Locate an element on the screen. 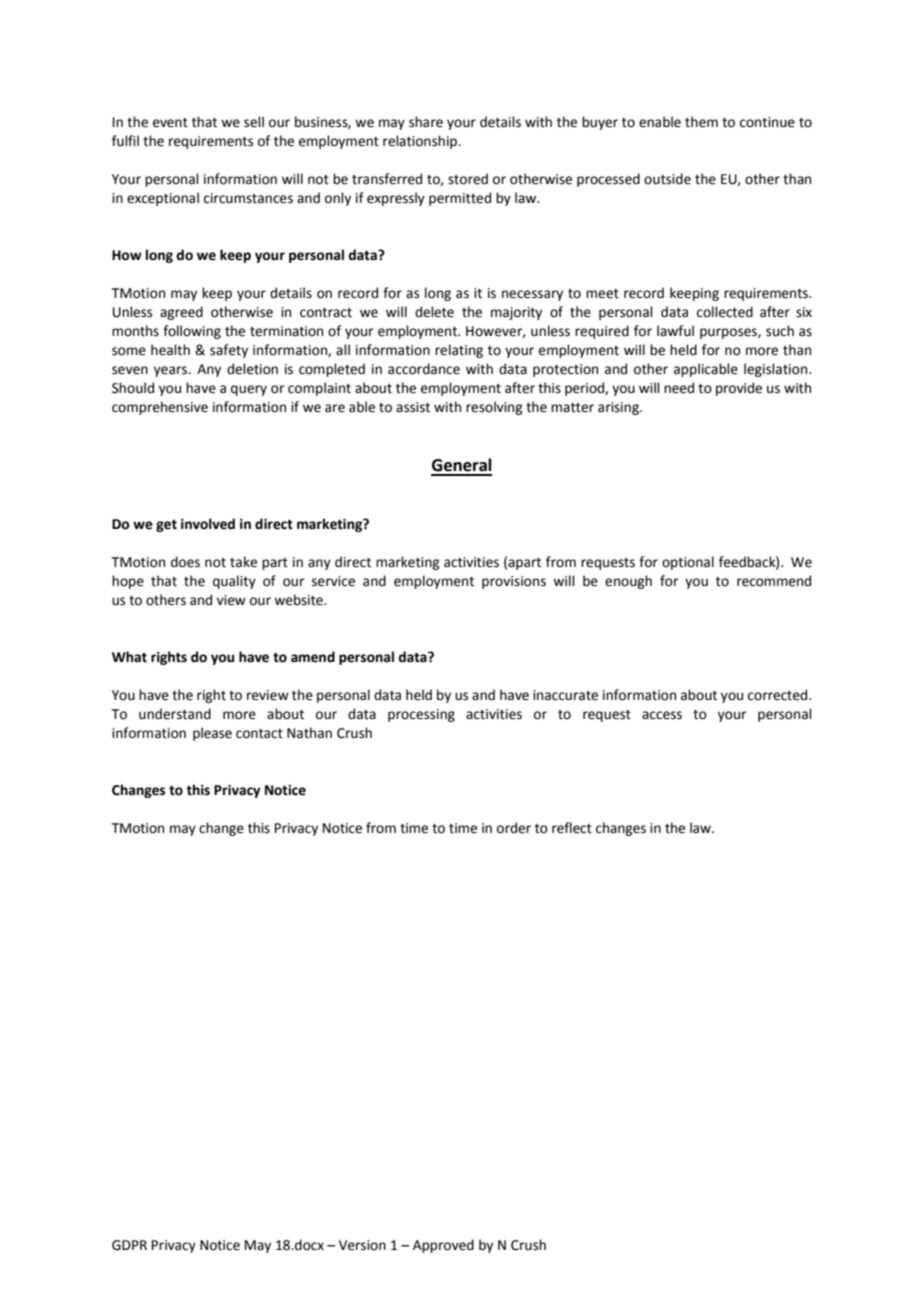  corrected is located at coordinates (779, 695).
